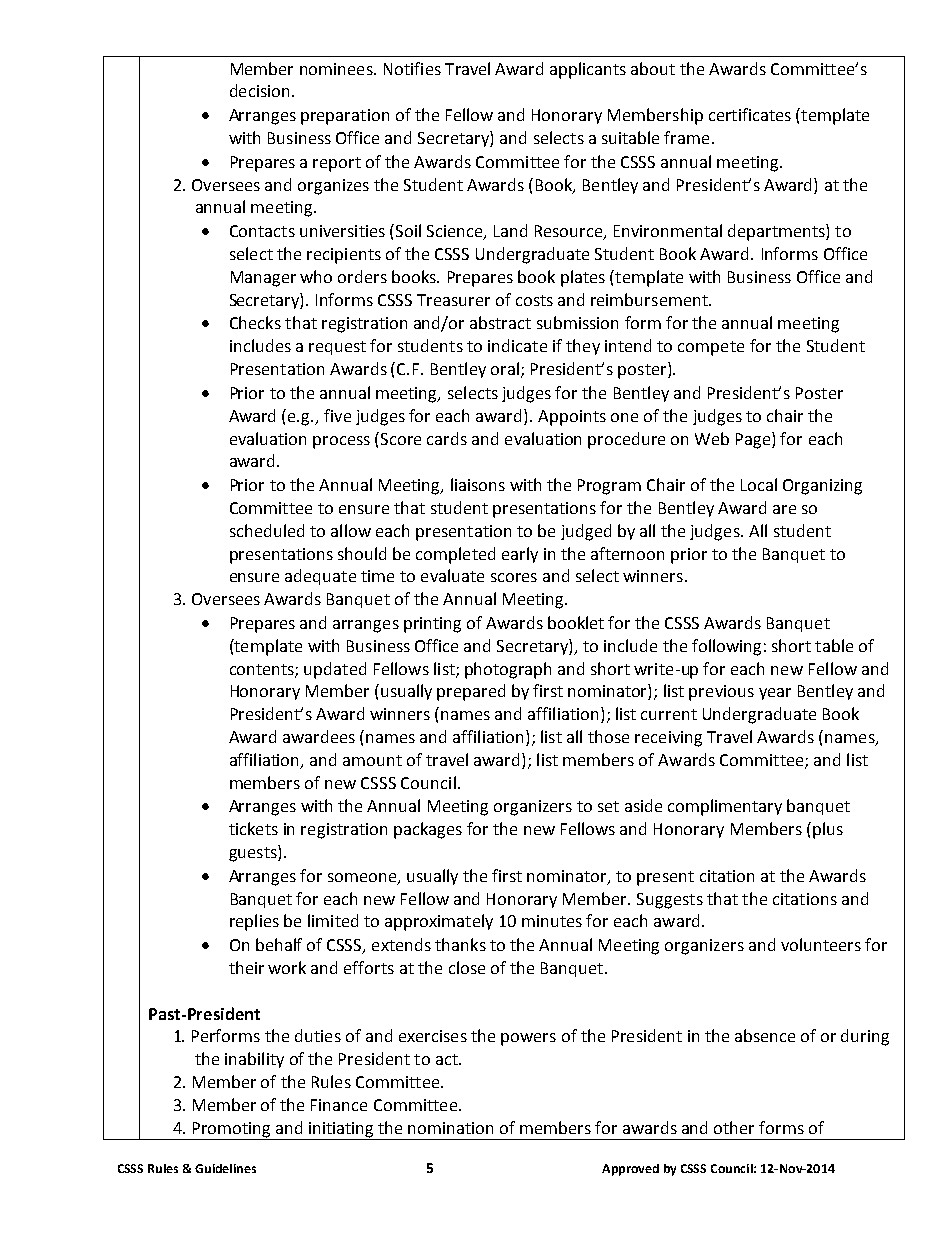 The width and height of the screenshot is (952, 1233). Describe the element at coordinates (828, 830) in the screenshot. I see `plus` at that location.
